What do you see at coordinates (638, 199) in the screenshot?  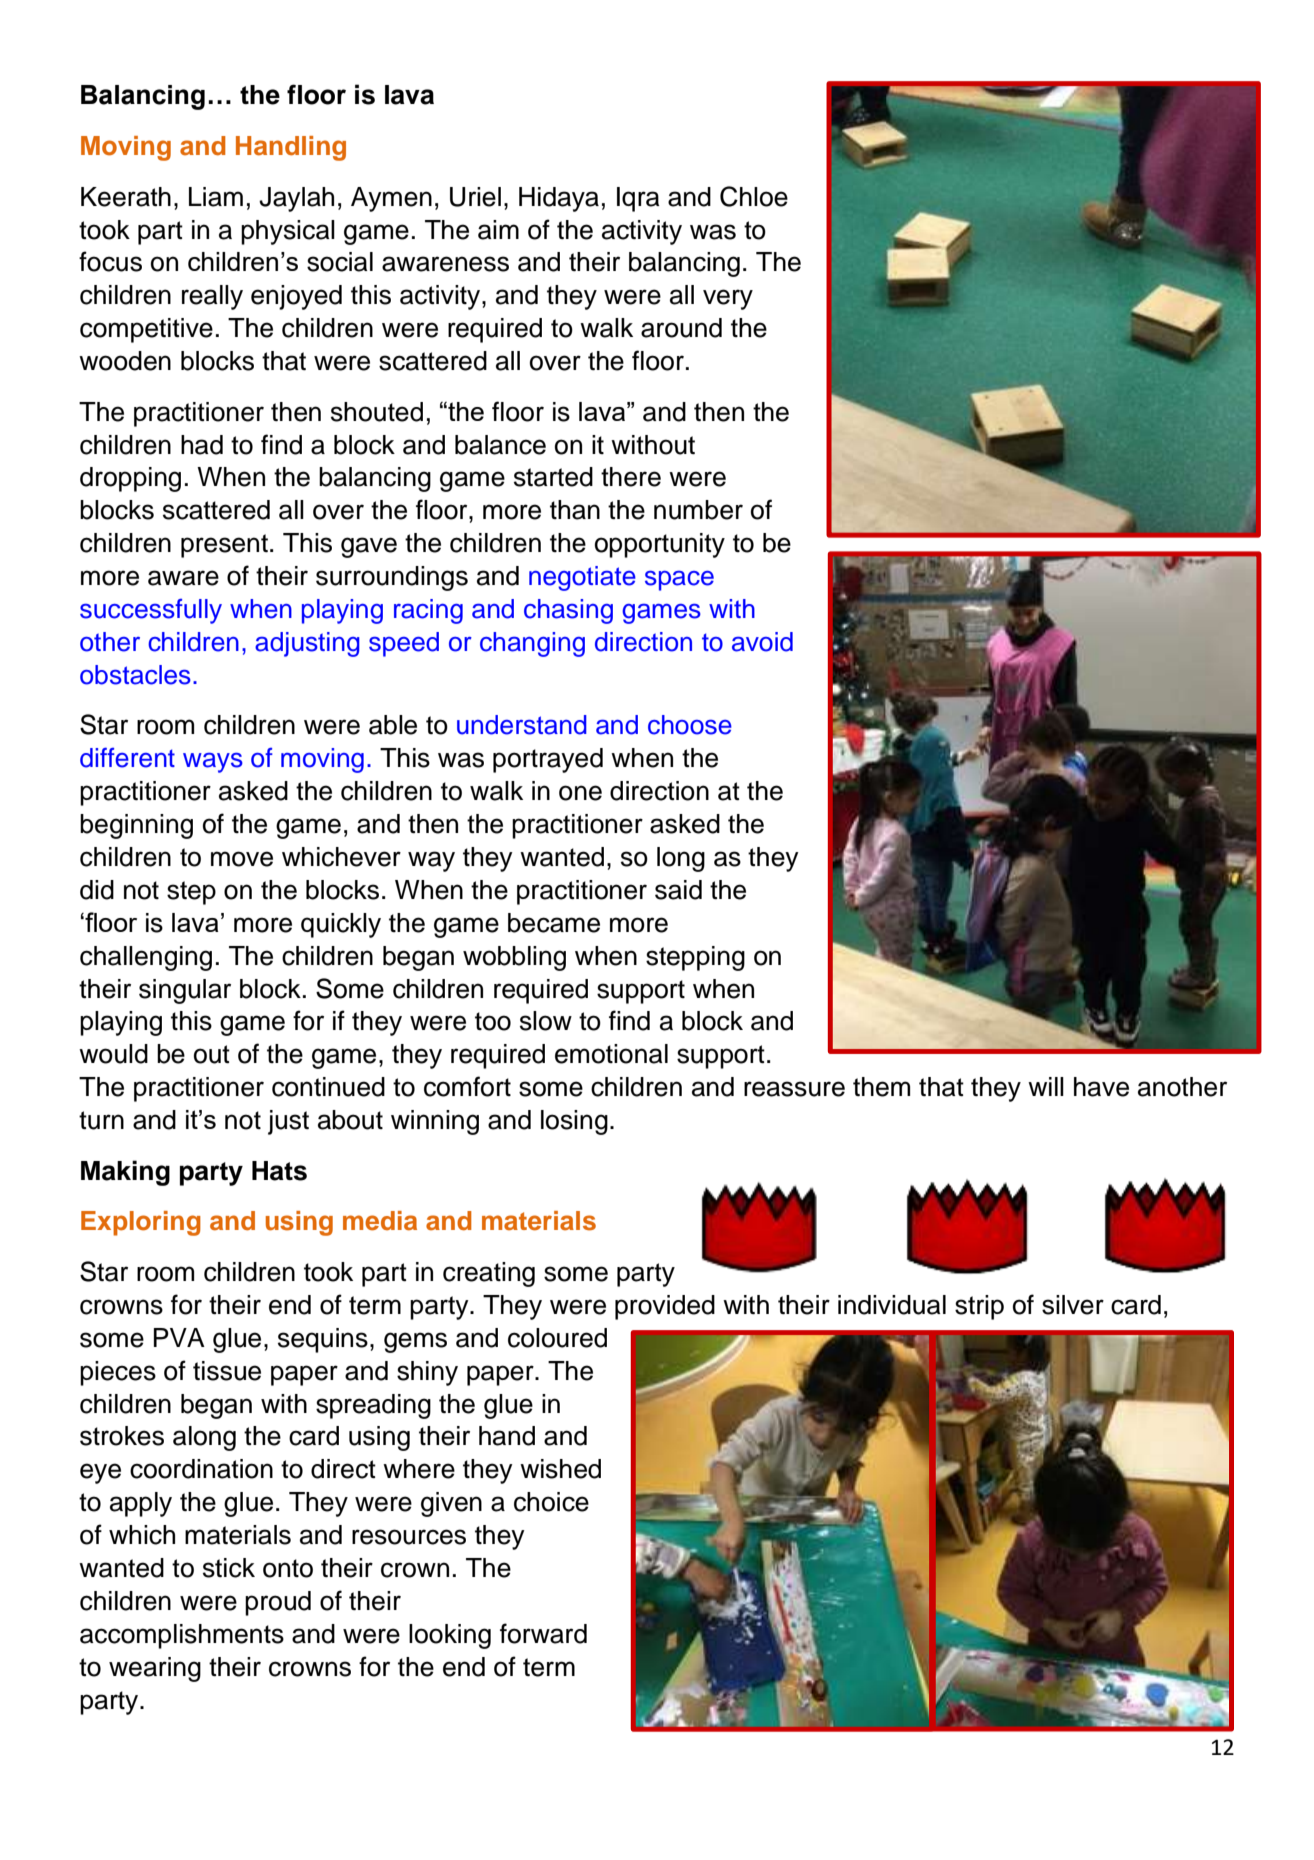 I see `Iqra` at bounding box center [638, 199].
